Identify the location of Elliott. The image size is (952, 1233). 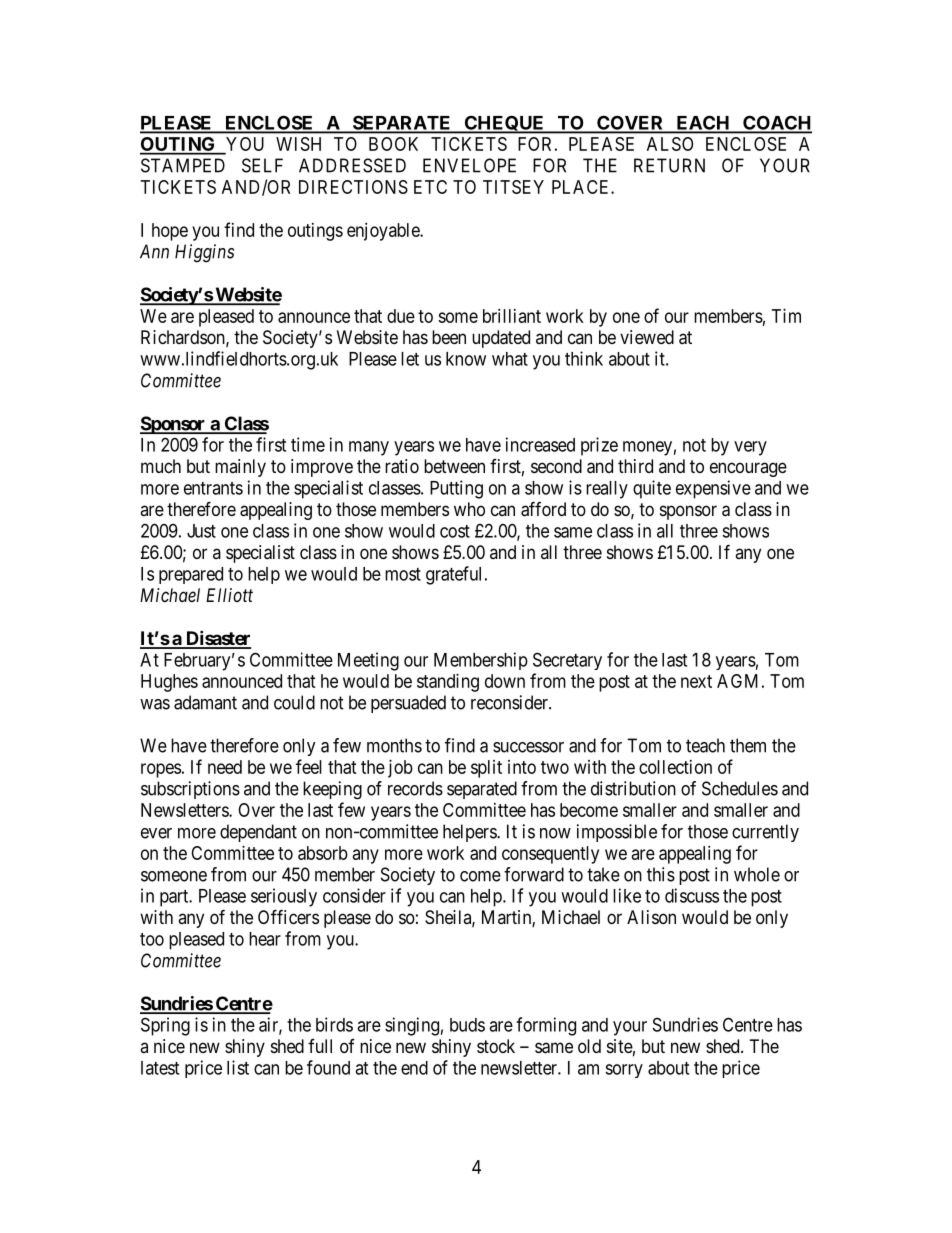
(229, 595).
